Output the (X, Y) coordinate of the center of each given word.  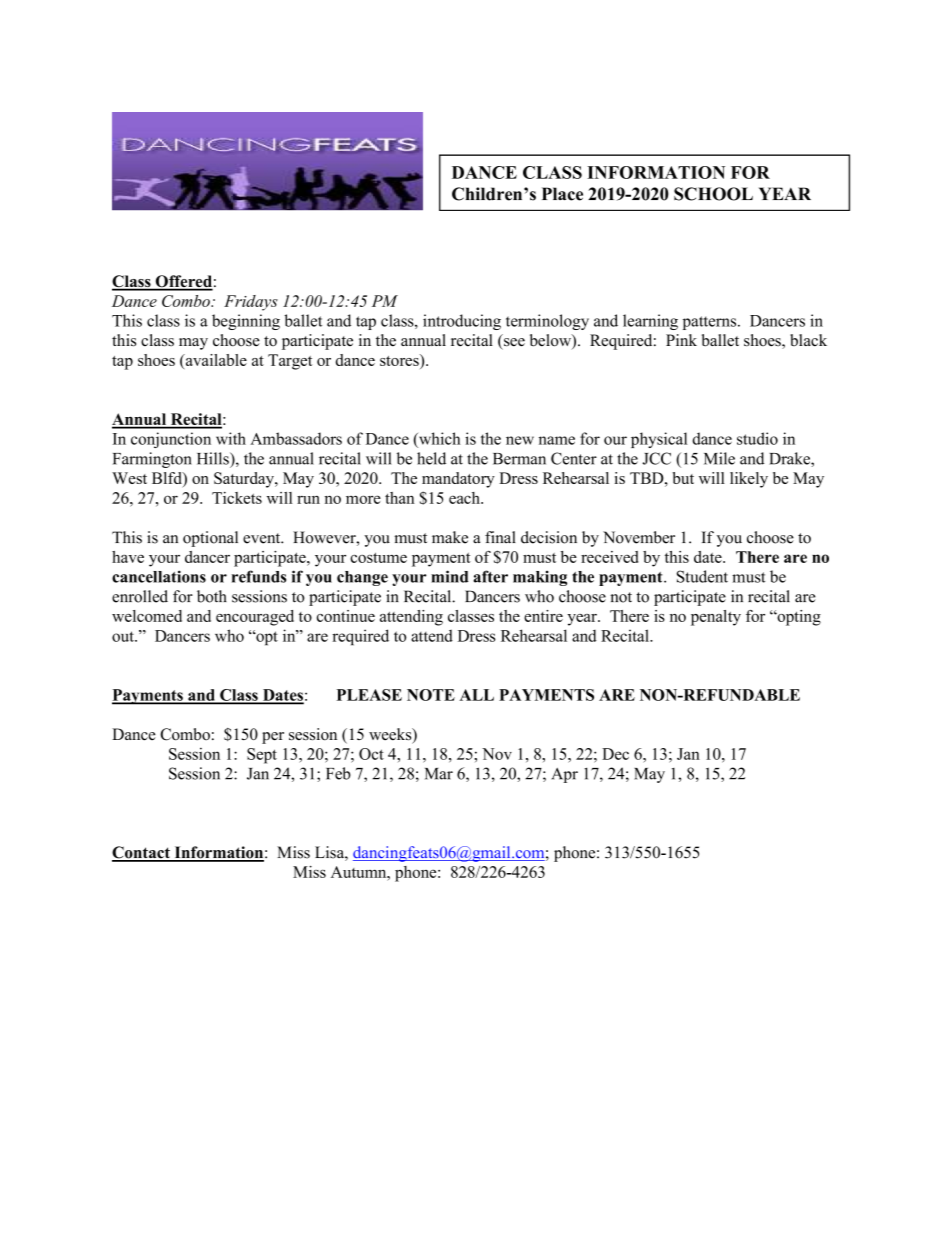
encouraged (255, 618)
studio (757, 438)
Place (562, 194)
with (231, 438)
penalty (716, 618)
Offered (183, 282)
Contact (142, 853)
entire (543, 616)
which (438, 438)
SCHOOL (713, 194)
